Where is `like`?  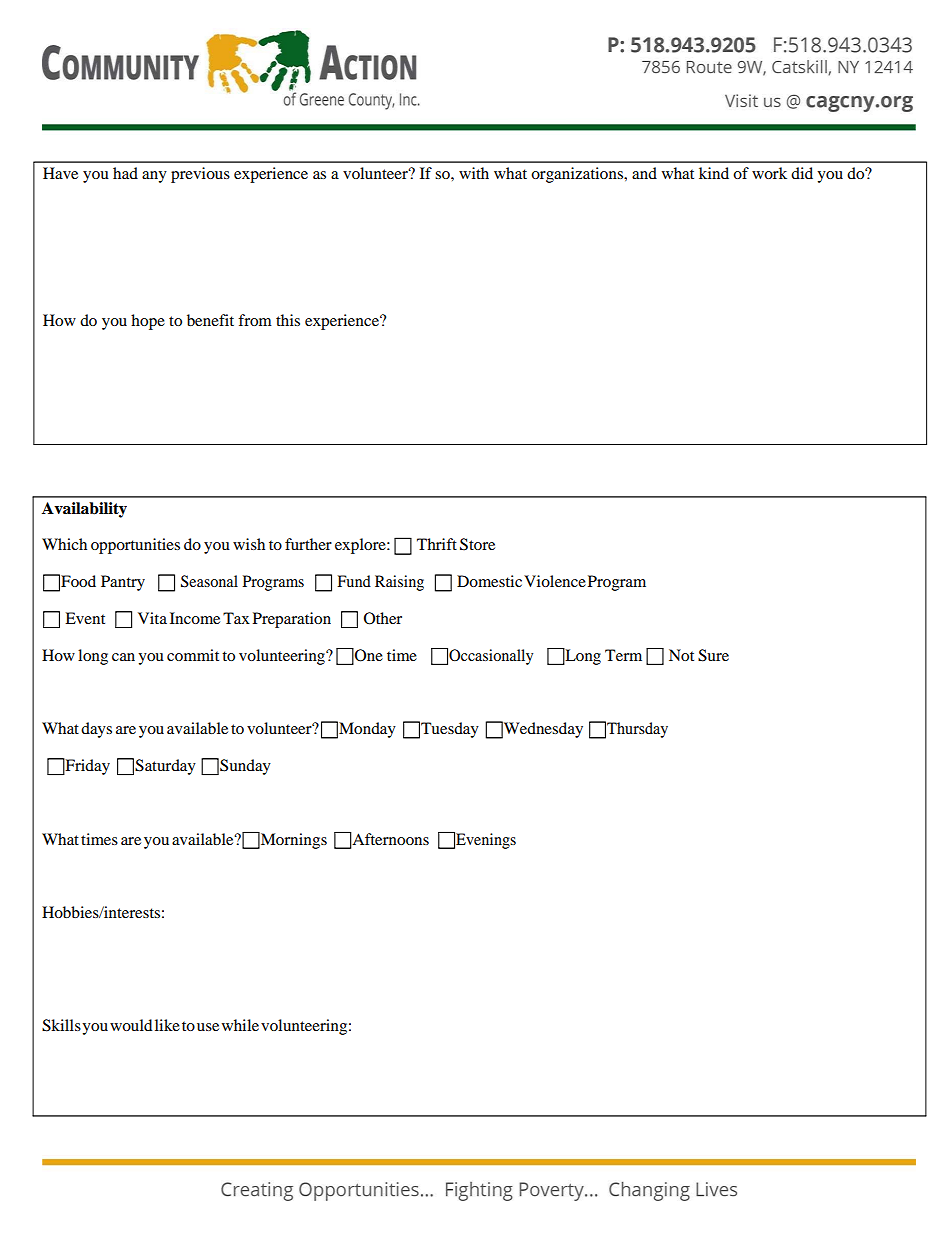 like is located at coordinates (167, 1025).
